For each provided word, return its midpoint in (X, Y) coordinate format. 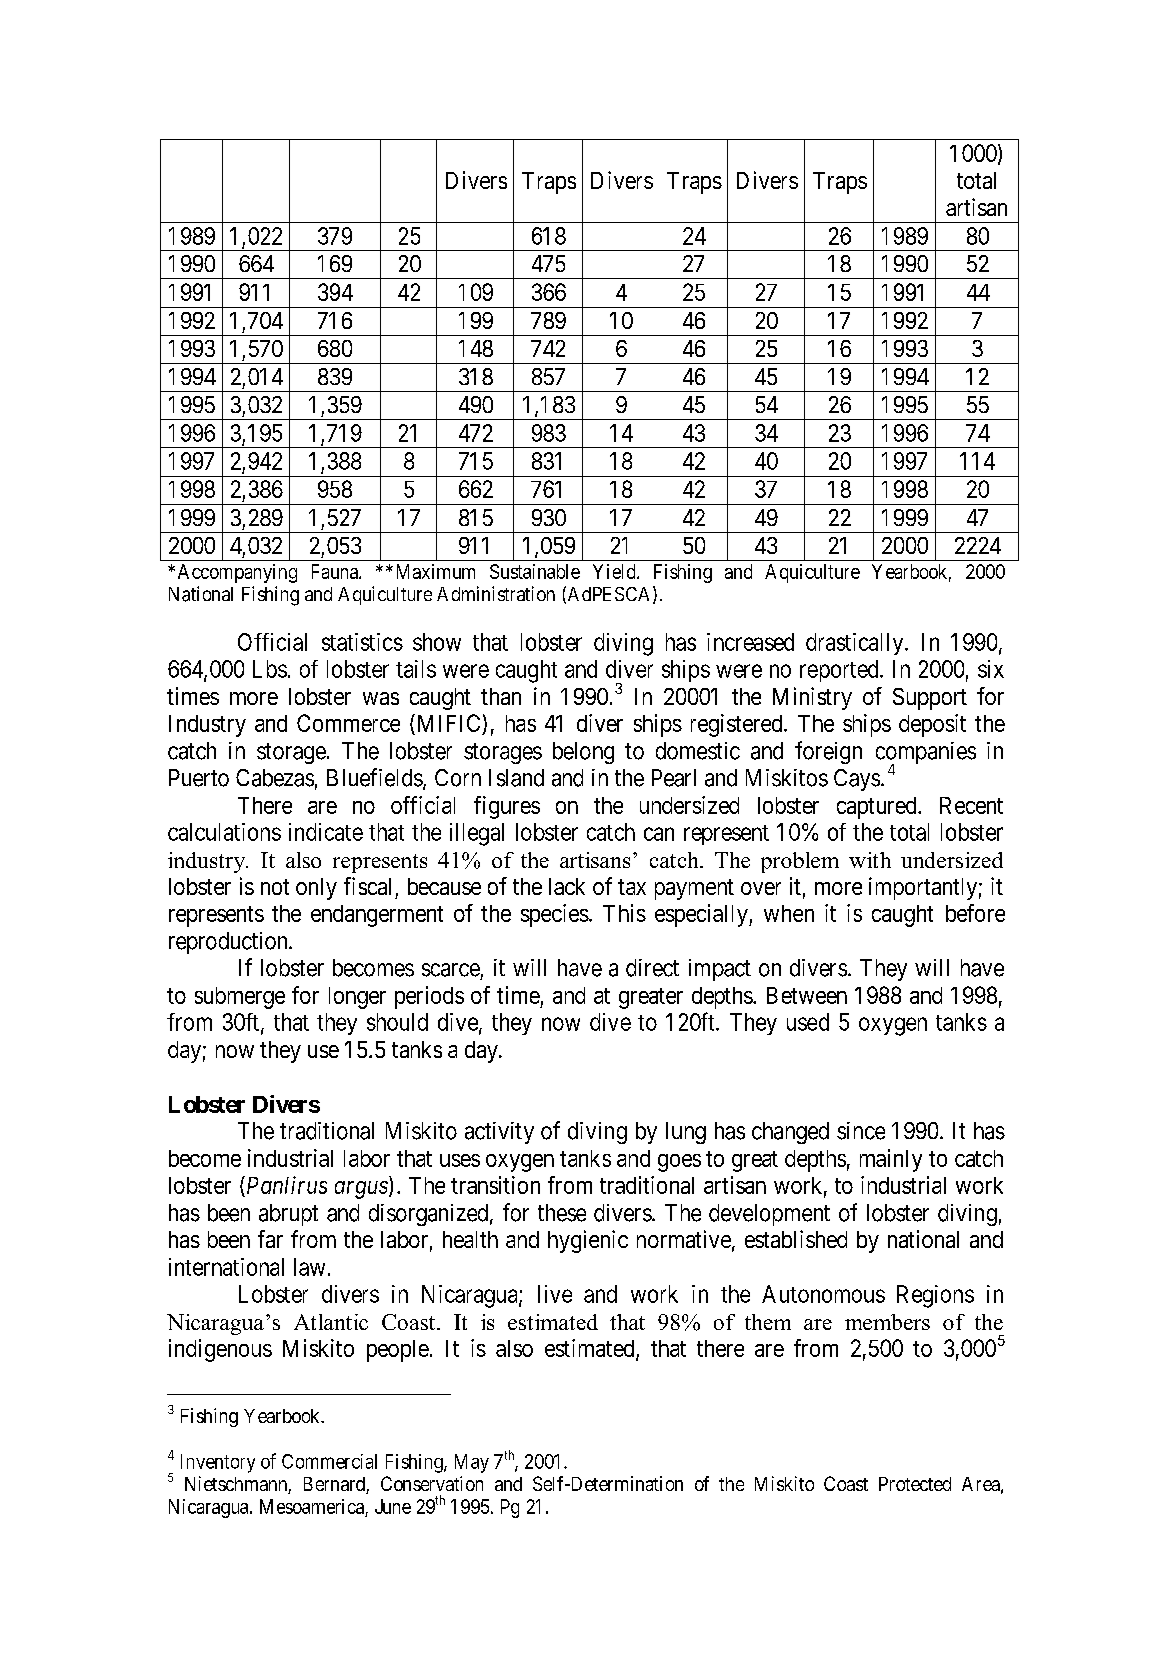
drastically (856, 644)
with (870, 860)
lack (567, 886)
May (472, 1463)
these (562, 1213)
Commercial (329, 1461)
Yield (615, 571)
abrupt (288, 1215)
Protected (915, 1484)
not (275, 887)
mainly (891, 1160)
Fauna (336, 571)
